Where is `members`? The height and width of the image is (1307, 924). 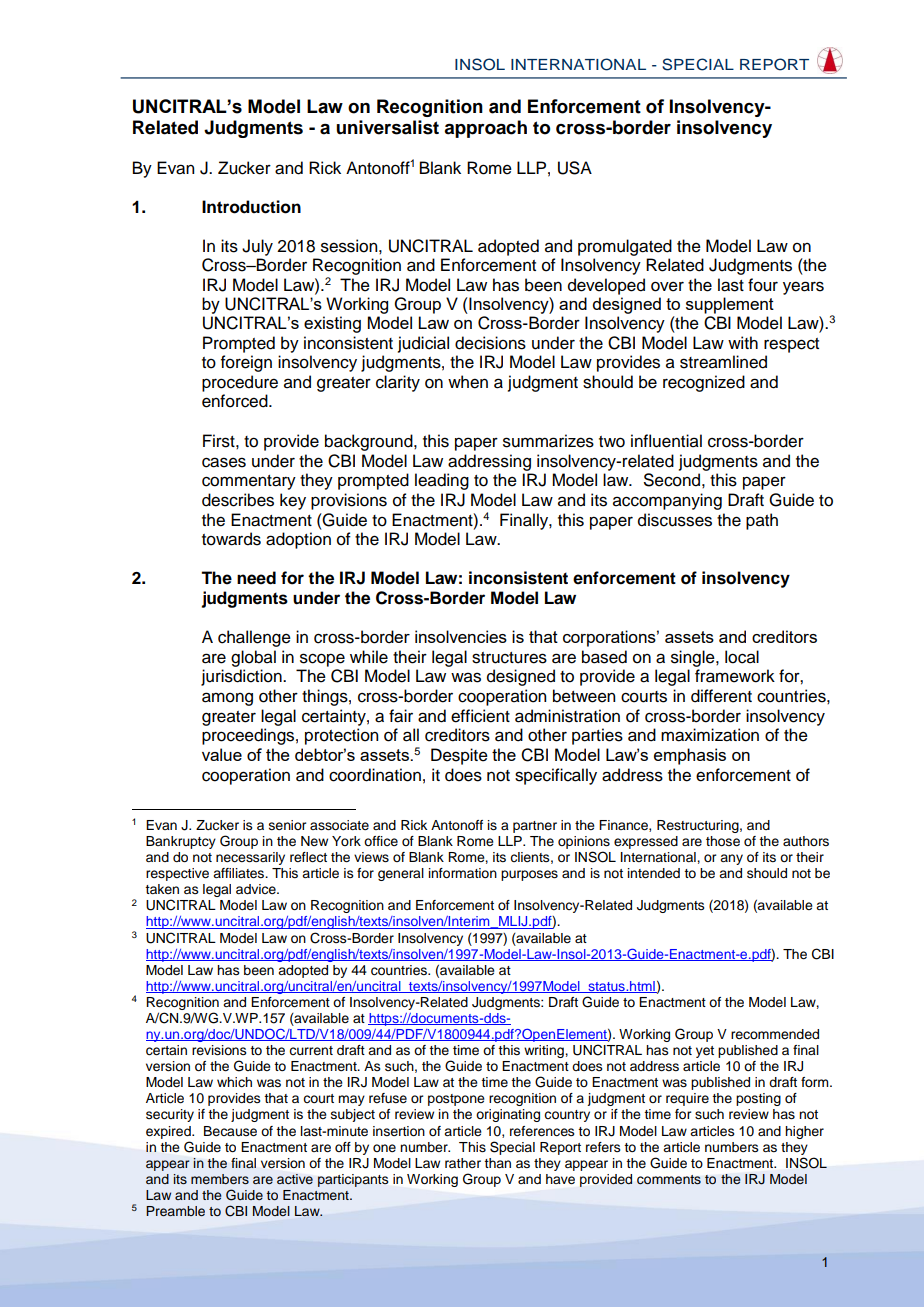 members is located at coordinates (220, 1179).
